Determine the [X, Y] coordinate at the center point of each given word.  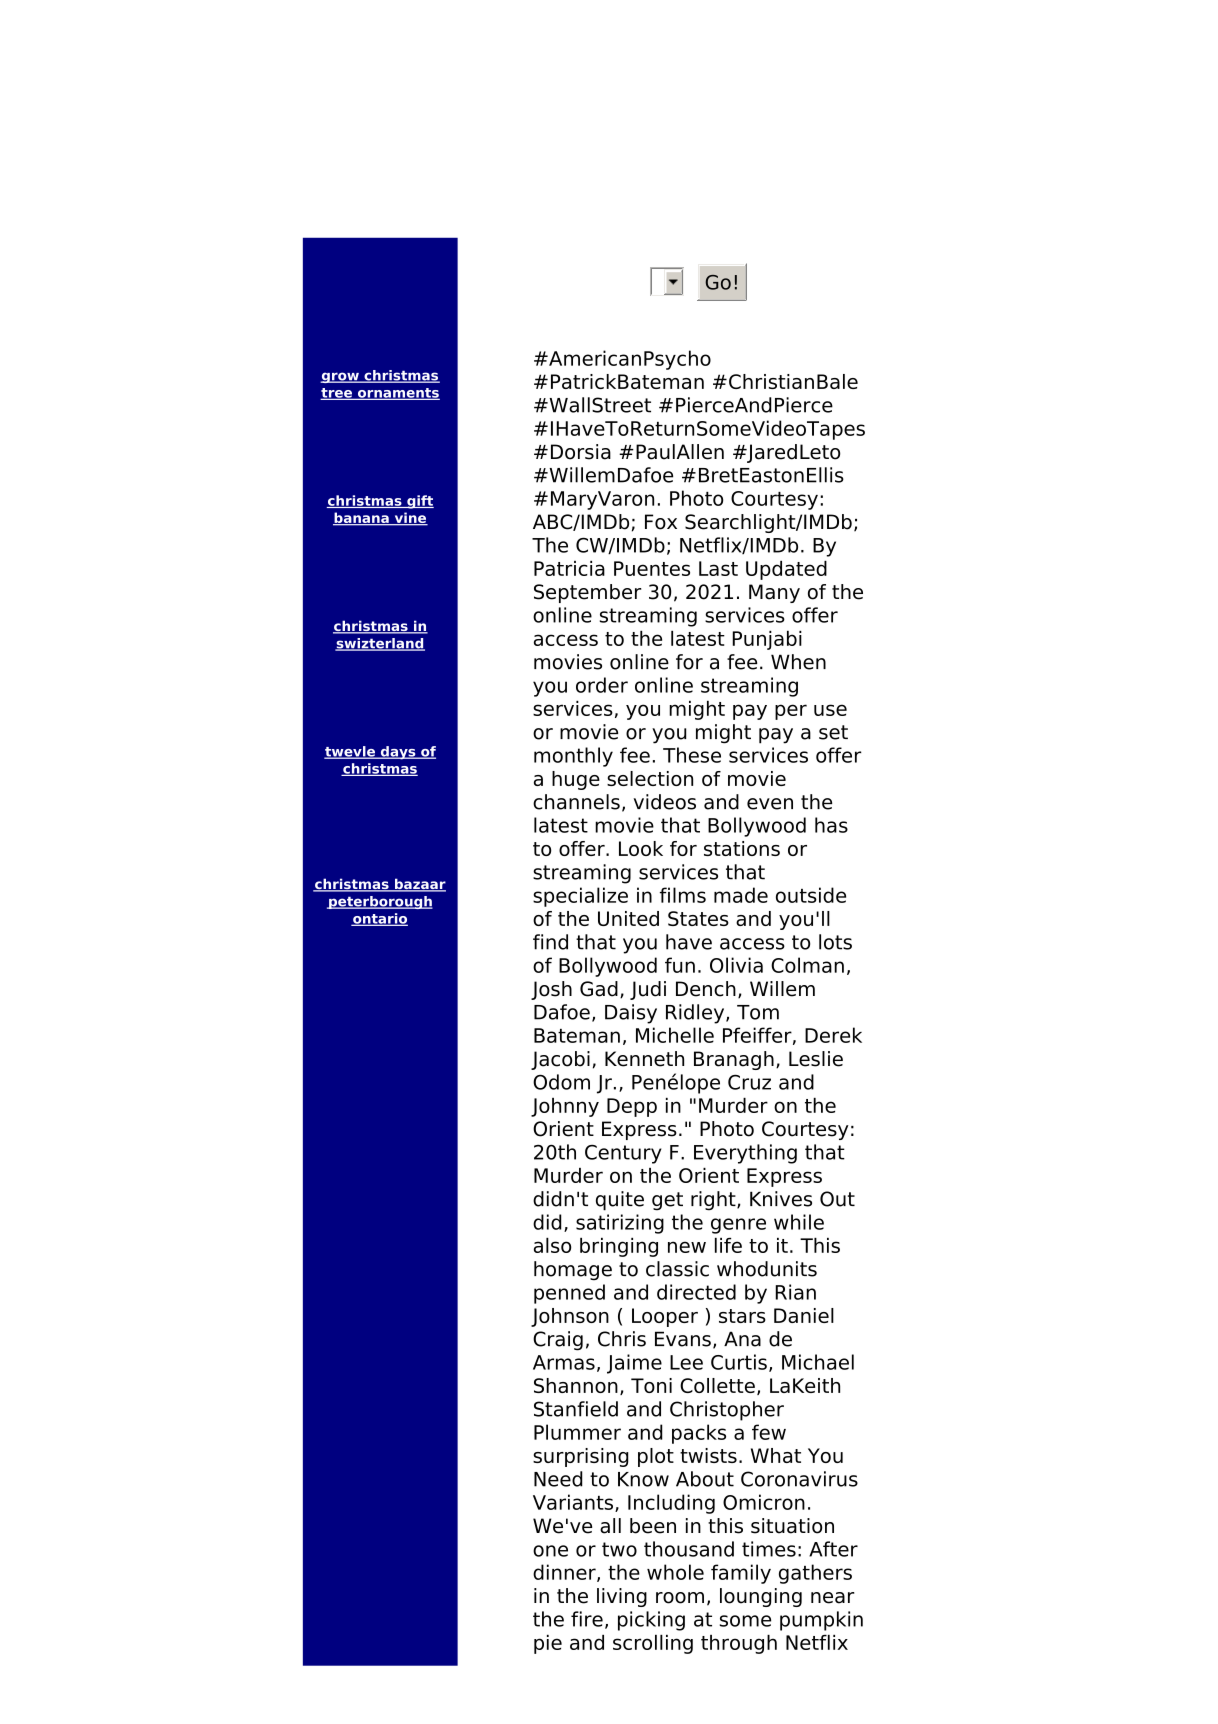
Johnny [565, 1107]
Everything [745, 1154]
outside [811, 895]
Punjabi [767, 640]
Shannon [576, 1385]
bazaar [419, 885]
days [398, 753]
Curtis [739, 1362]
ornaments [397, 394]
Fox [661, 522]
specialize [580, 897]
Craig [558, 1341]
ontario [379, 919]
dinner [565, 1573]
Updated [786, 570]
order [602, 685]
